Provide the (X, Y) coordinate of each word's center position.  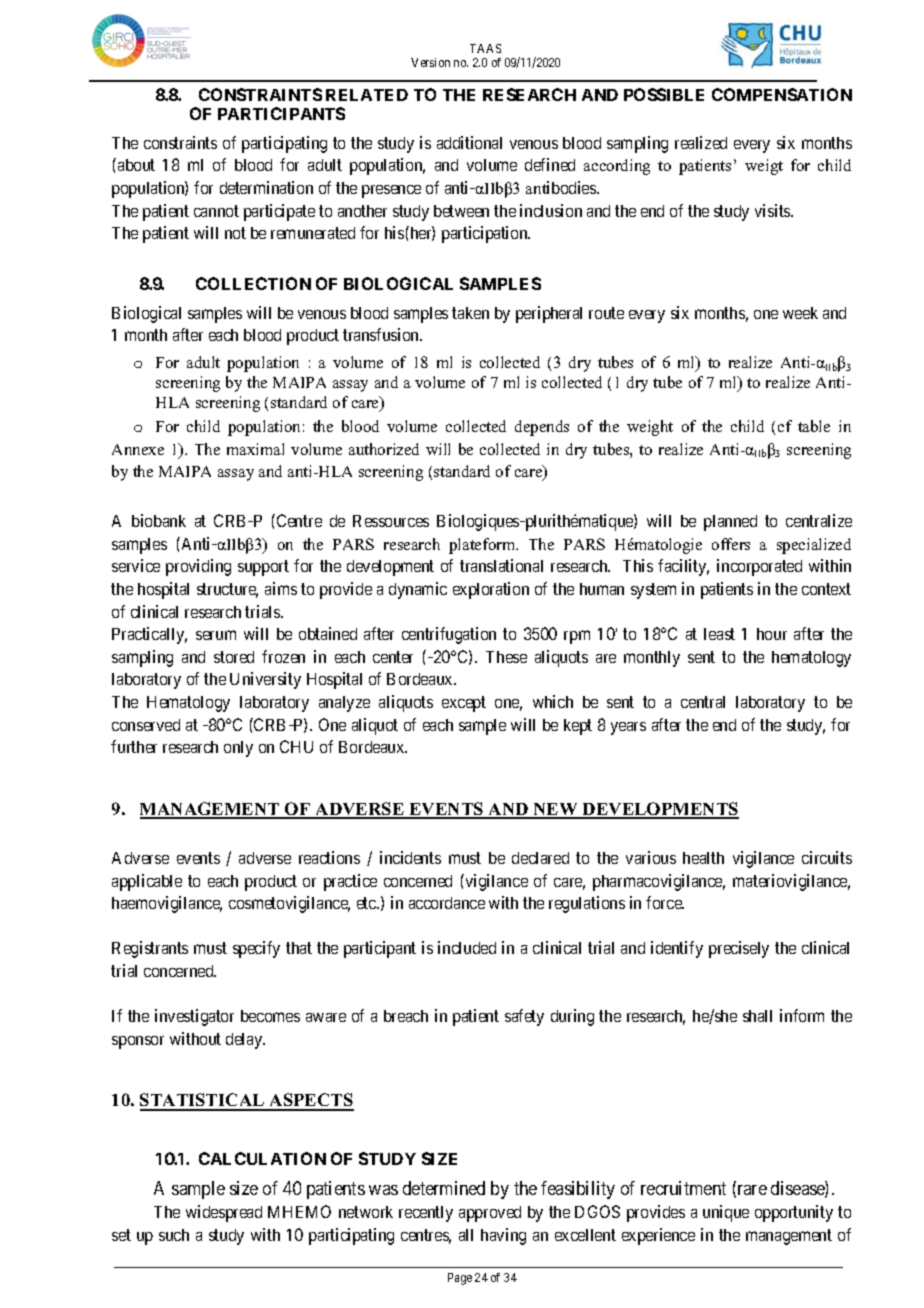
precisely (739, 949)
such (174, 1235)
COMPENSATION (782, 94)
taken (470, 313)
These (506, 657)
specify (256, 949)
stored (234, 657)
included (467, 947)
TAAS (485, 48)
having (503, 1236)
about (136, 165)
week (800, 313)
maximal (255, 449)
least (719, 634)
